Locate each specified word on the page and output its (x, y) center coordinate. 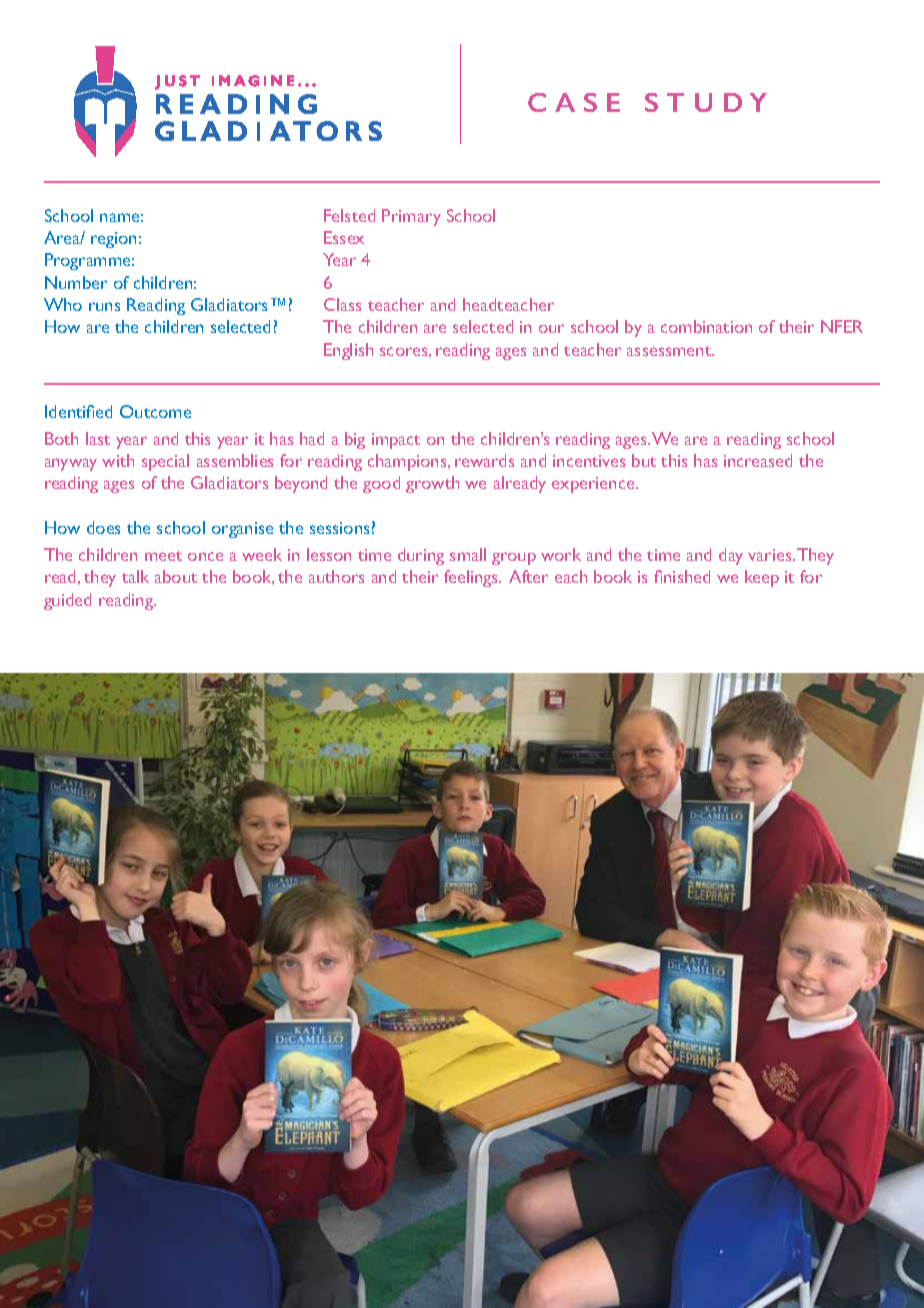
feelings (472, 578)
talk (135, 576)
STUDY (706, 102)
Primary (411, 217)
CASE (574, 102)
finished (682, 576)
